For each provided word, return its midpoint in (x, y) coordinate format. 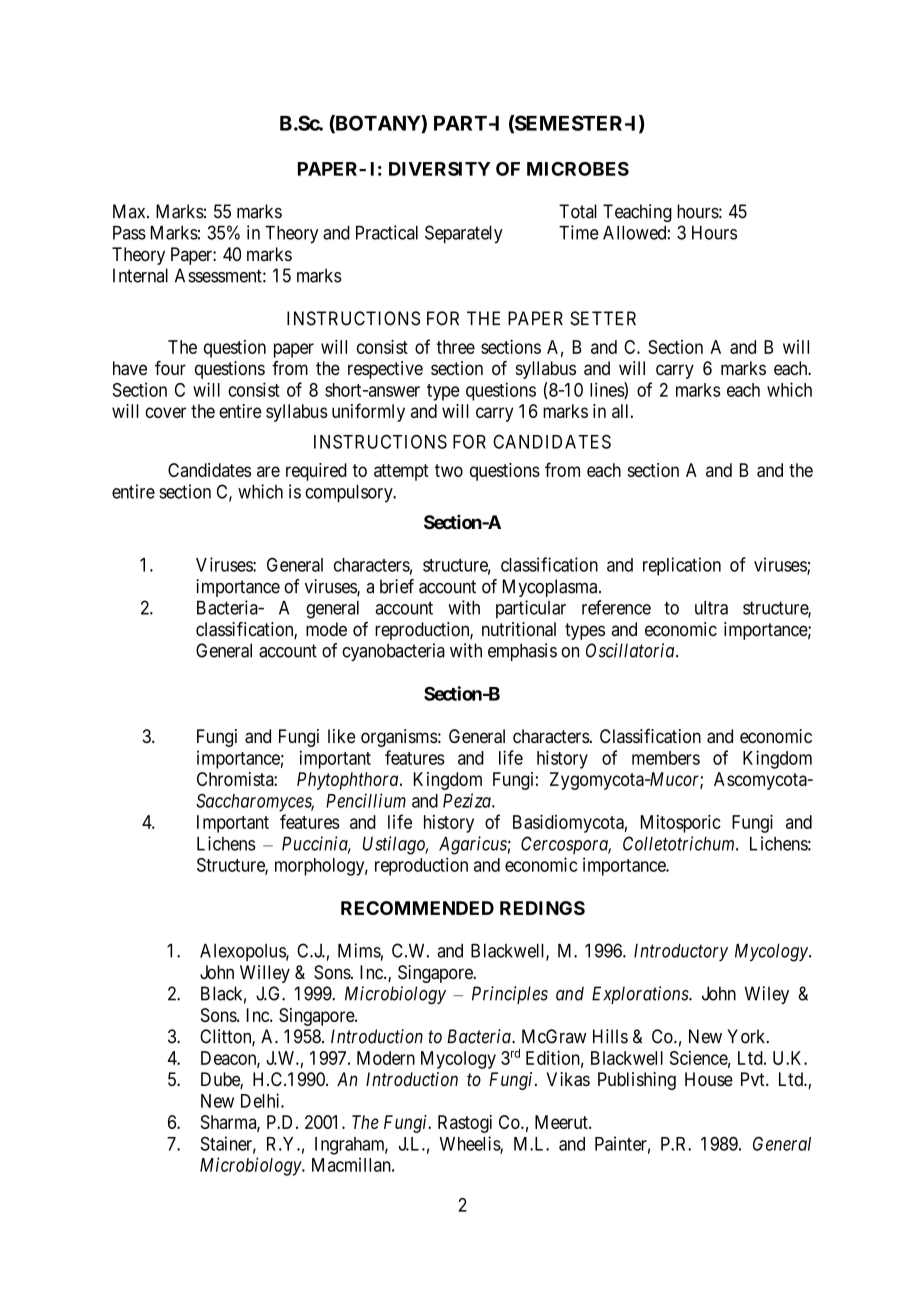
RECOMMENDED (417, 908)
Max (130, 211)
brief (397, 586)
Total (578, 211)
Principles (510, 995)
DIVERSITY (439, 169)
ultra (711, 608)
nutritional (519, 629)
